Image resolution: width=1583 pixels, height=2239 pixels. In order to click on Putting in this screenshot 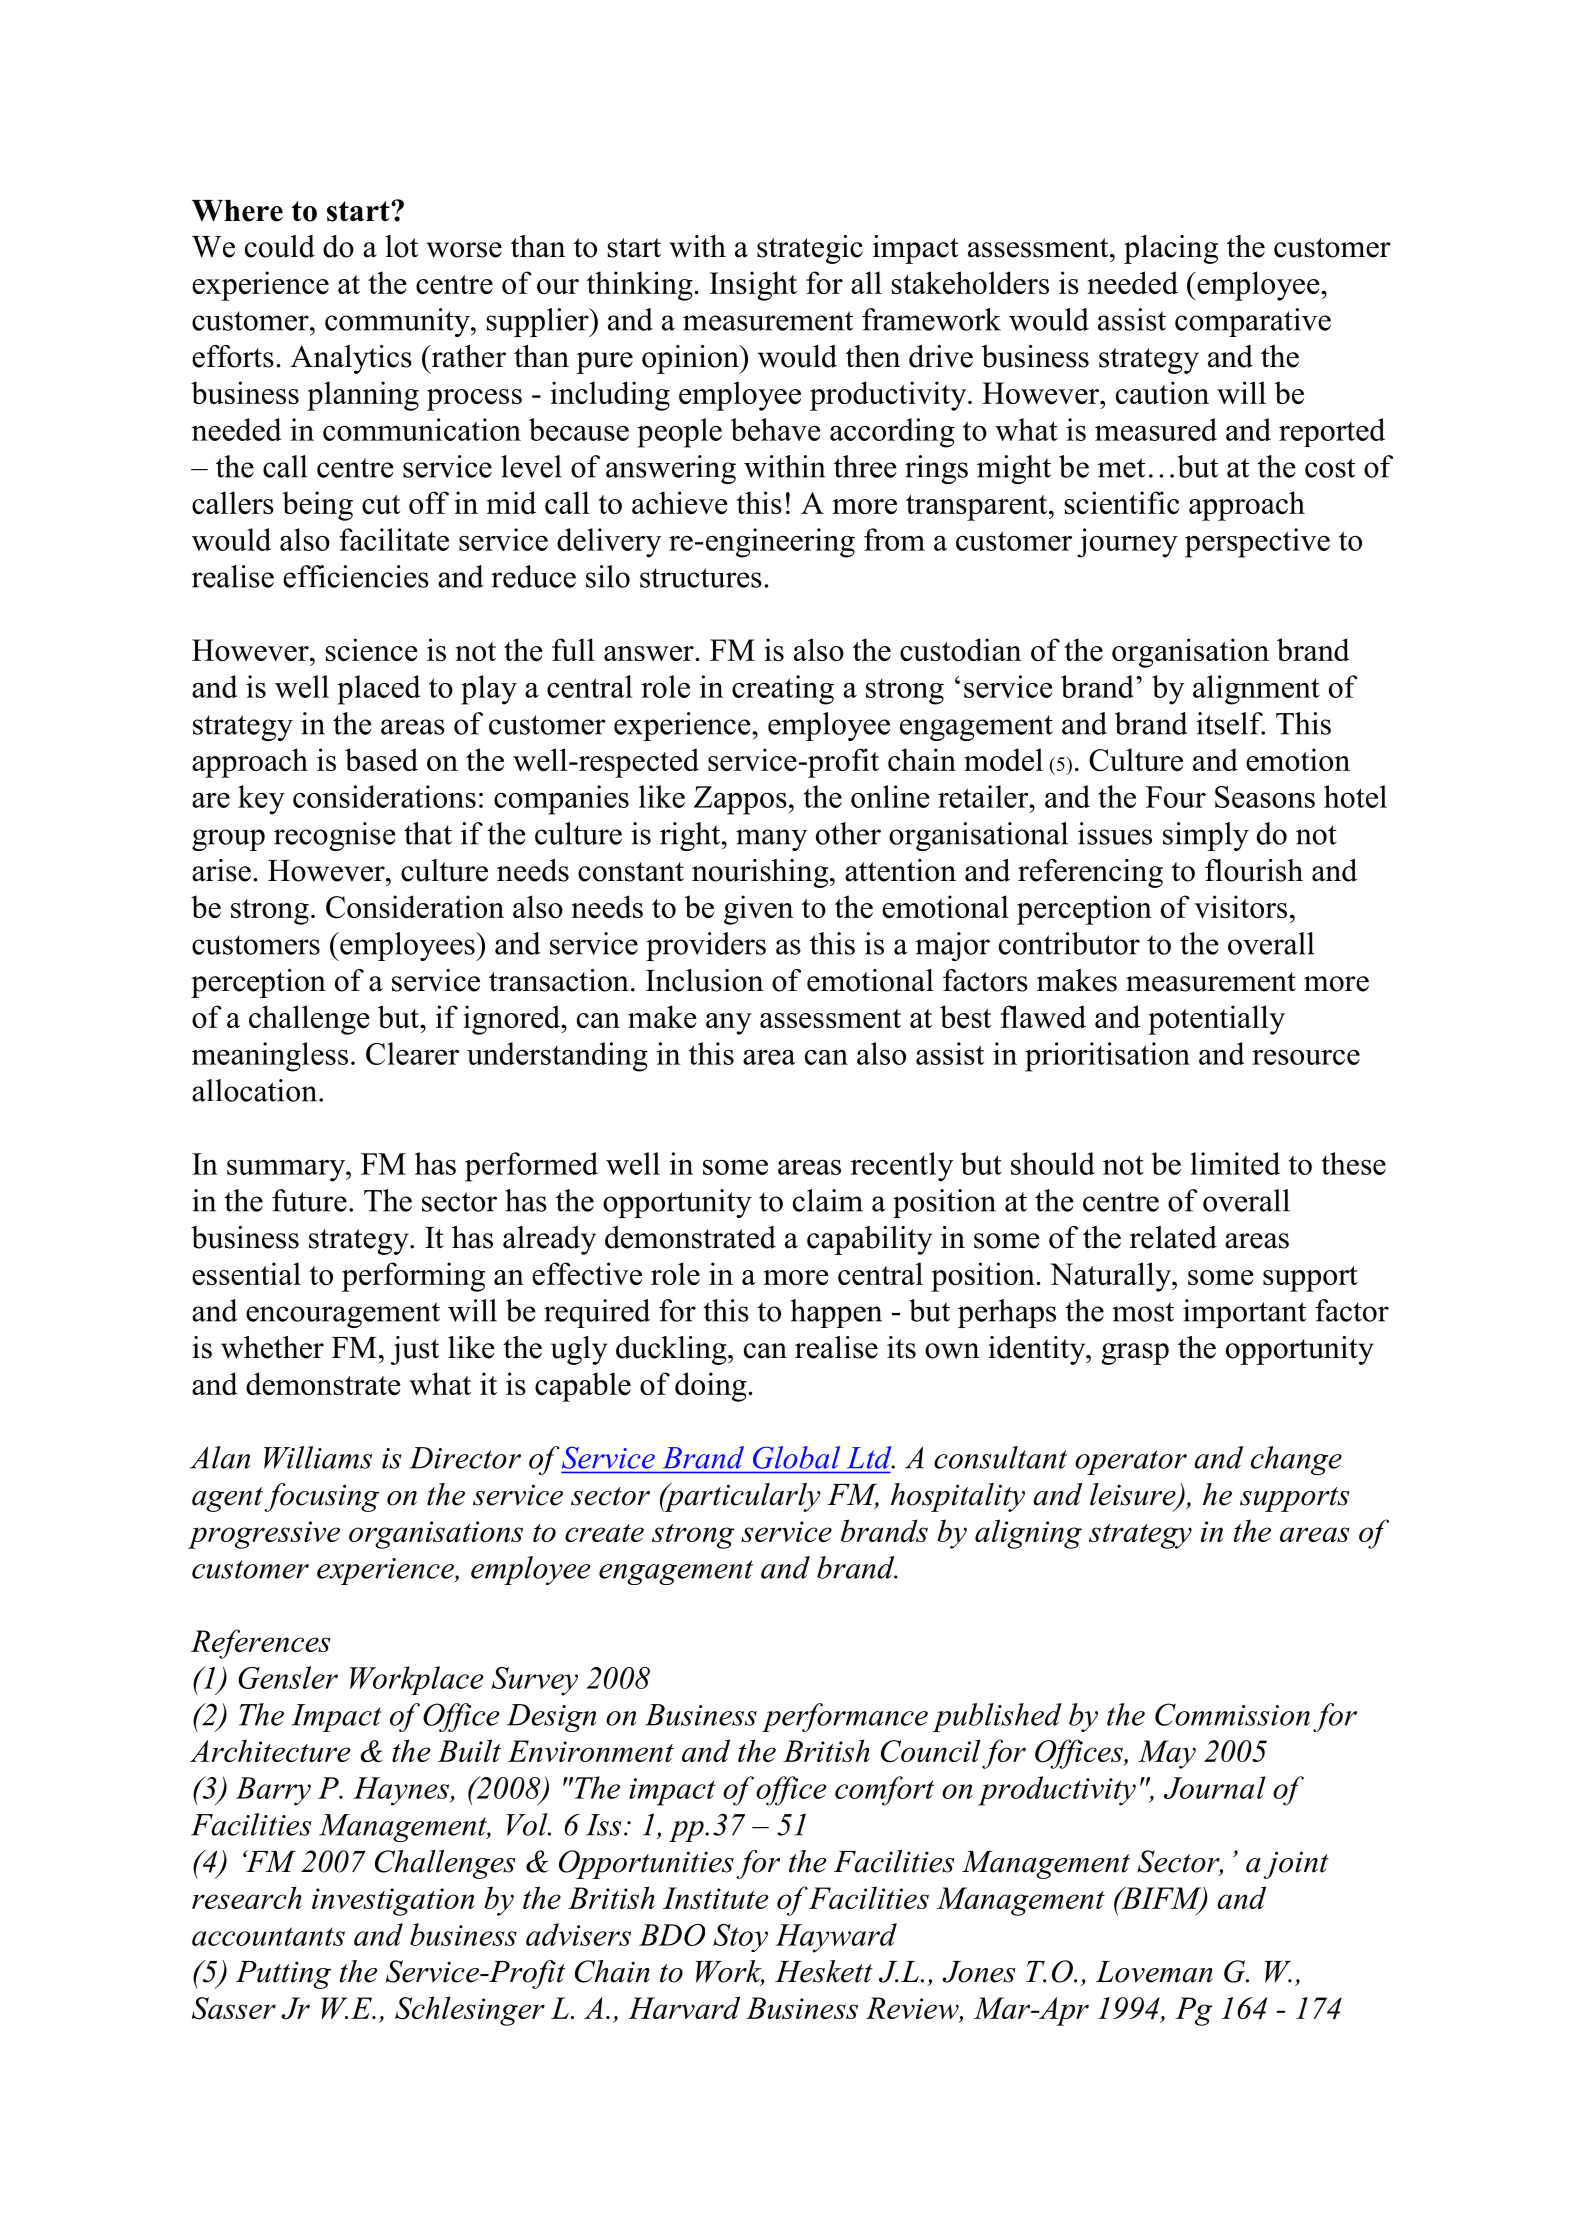, I will do `click(283, 1975)`.
